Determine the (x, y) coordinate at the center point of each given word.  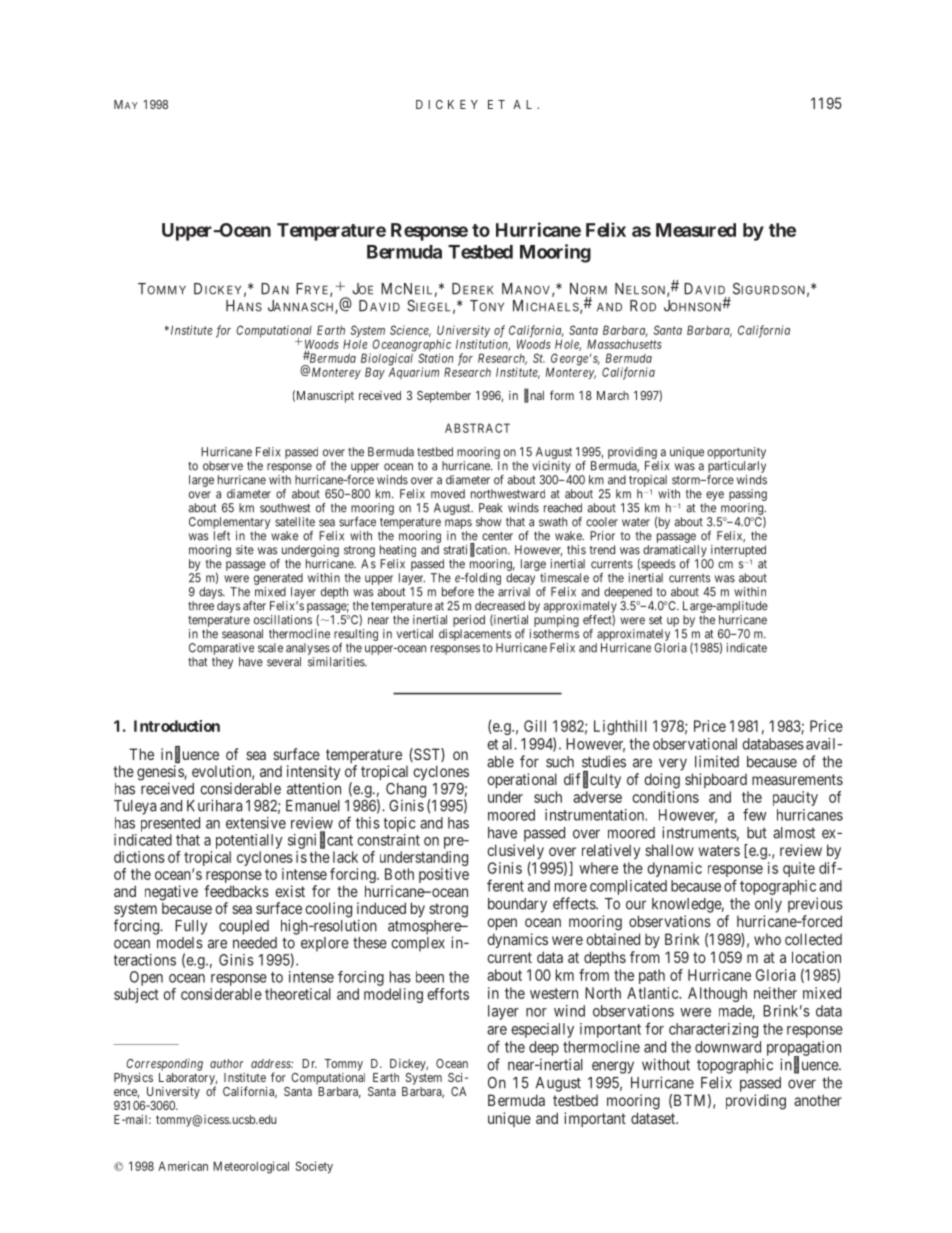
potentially (249, 841)
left (222, 536)
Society (314, 1167)
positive (444, 875)
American (183, 1166)
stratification (476, 550)
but (757, 833)
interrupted (738, 551)
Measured (696, 230)
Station (435, 358)
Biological (387, 360)
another (818, 1100)
